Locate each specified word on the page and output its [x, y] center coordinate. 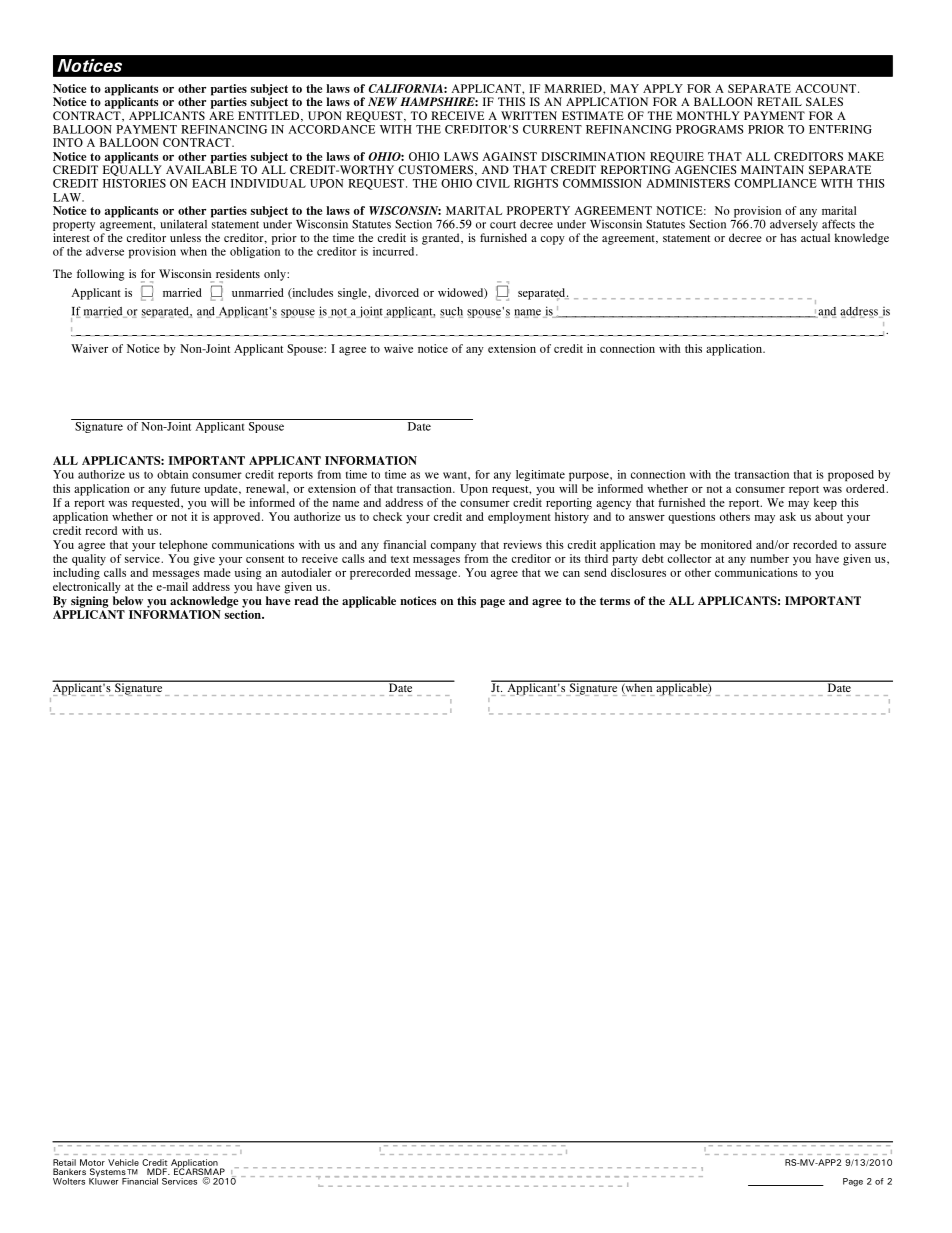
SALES [824, 101]
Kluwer [103, 1180]
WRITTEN [529, 115]
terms [615, 601]
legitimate [540, 475]
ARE [221, 115]
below [128, 600]
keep [825, 504]
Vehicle [123, 1162]
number [769, 558]
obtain [172, 474]
